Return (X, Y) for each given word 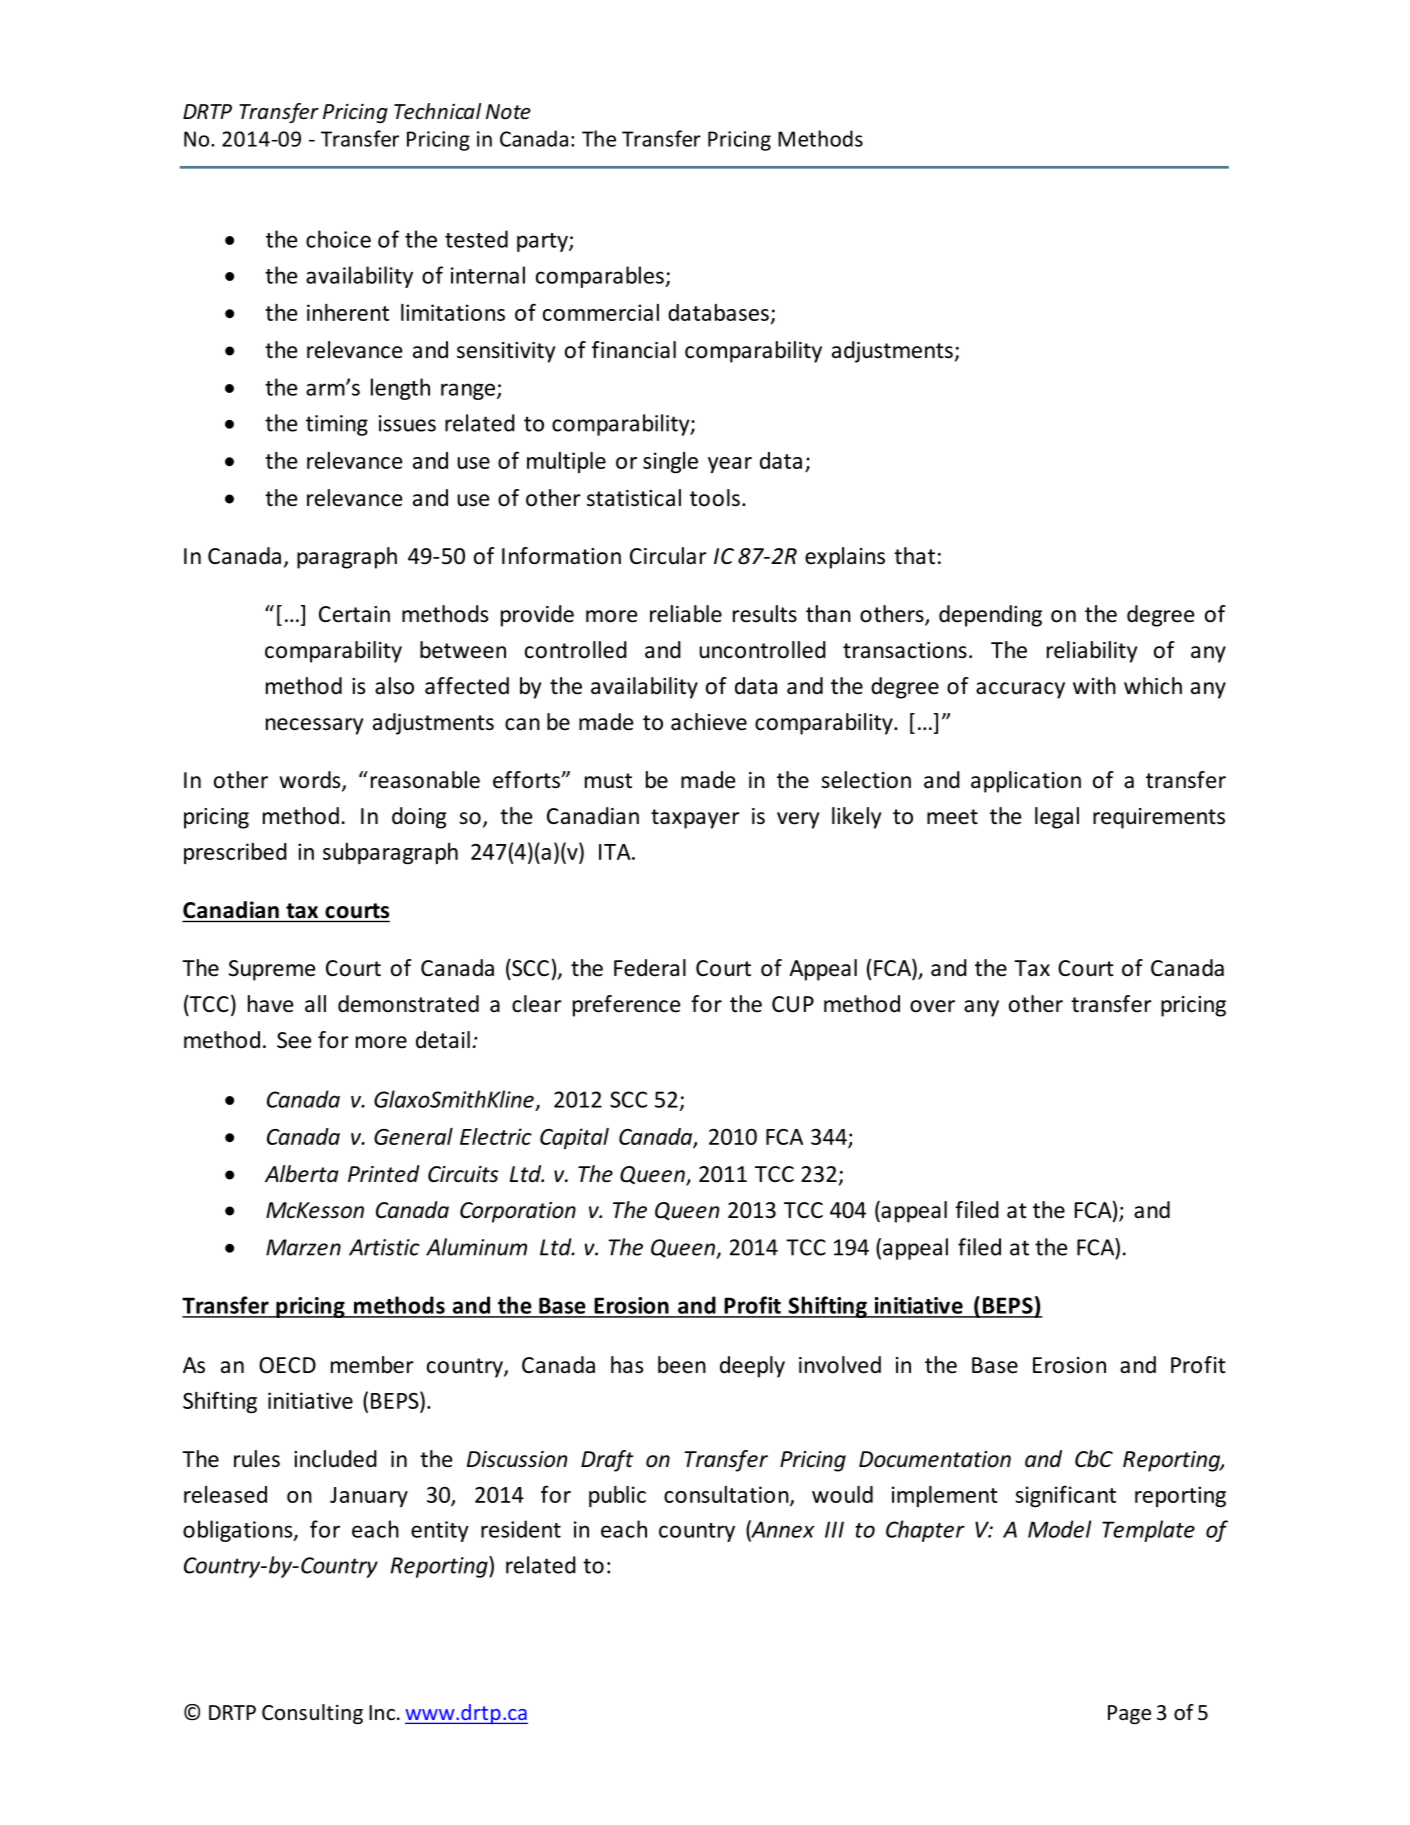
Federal (650, 968)
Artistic (384, 1247)
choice (338, 239)
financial (634, 350)
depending (990, 616)
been (682, 1365)
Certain (354, 614)
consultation (727, 1495)
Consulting (312, 1714)
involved (840, 1365)
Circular (668, 556)
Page (1129, 1714)
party (543, 242)
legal (1057, 818)
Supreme (272, 970)
